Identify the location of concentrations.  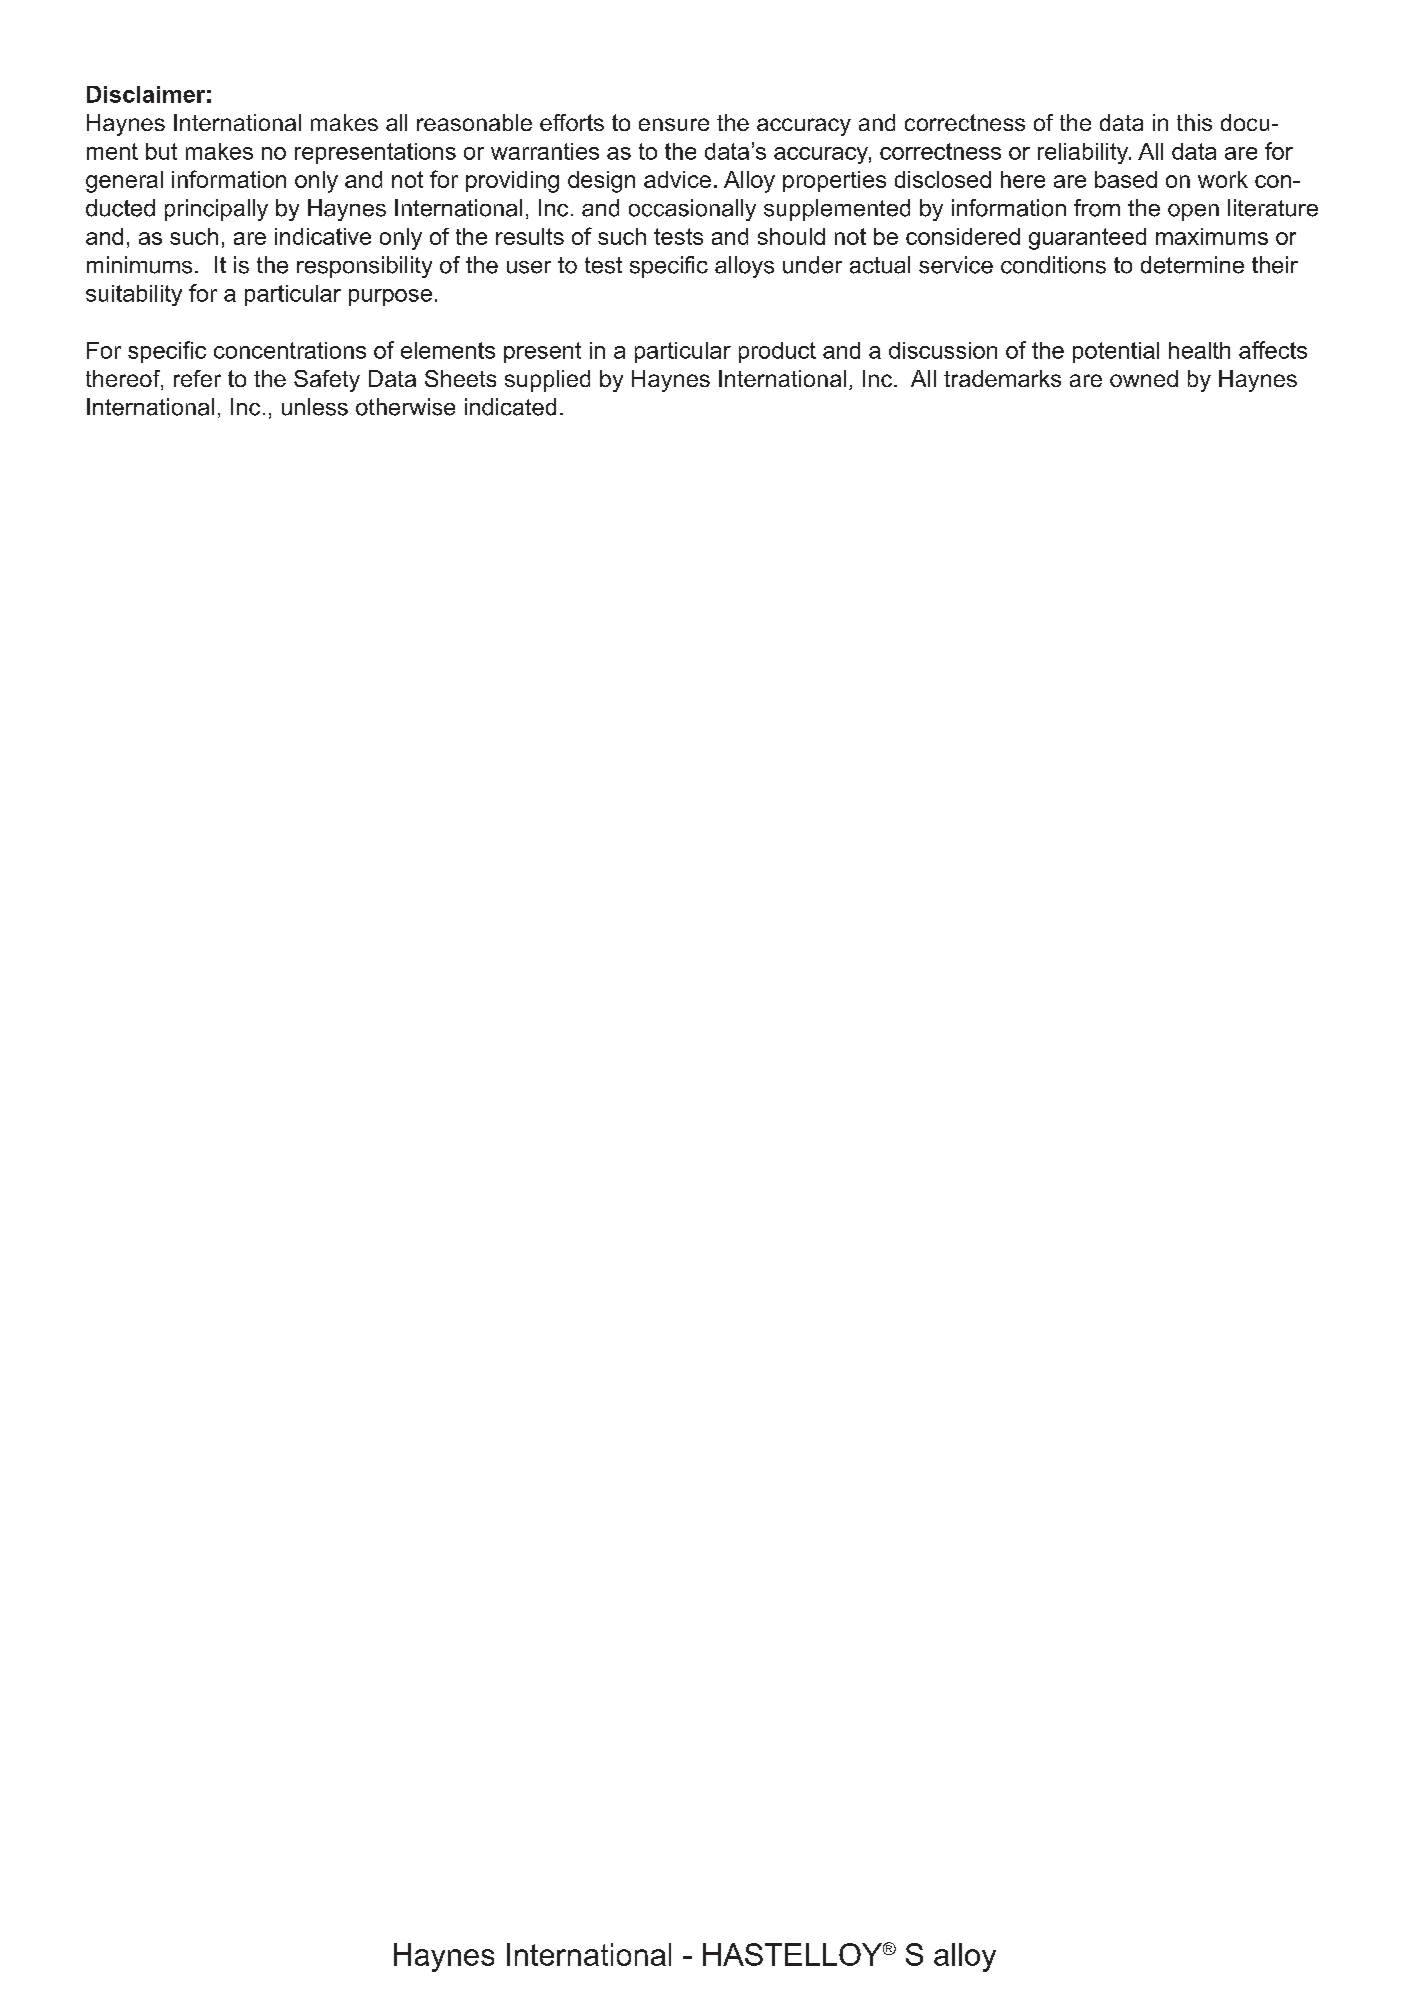
(290, 350).
